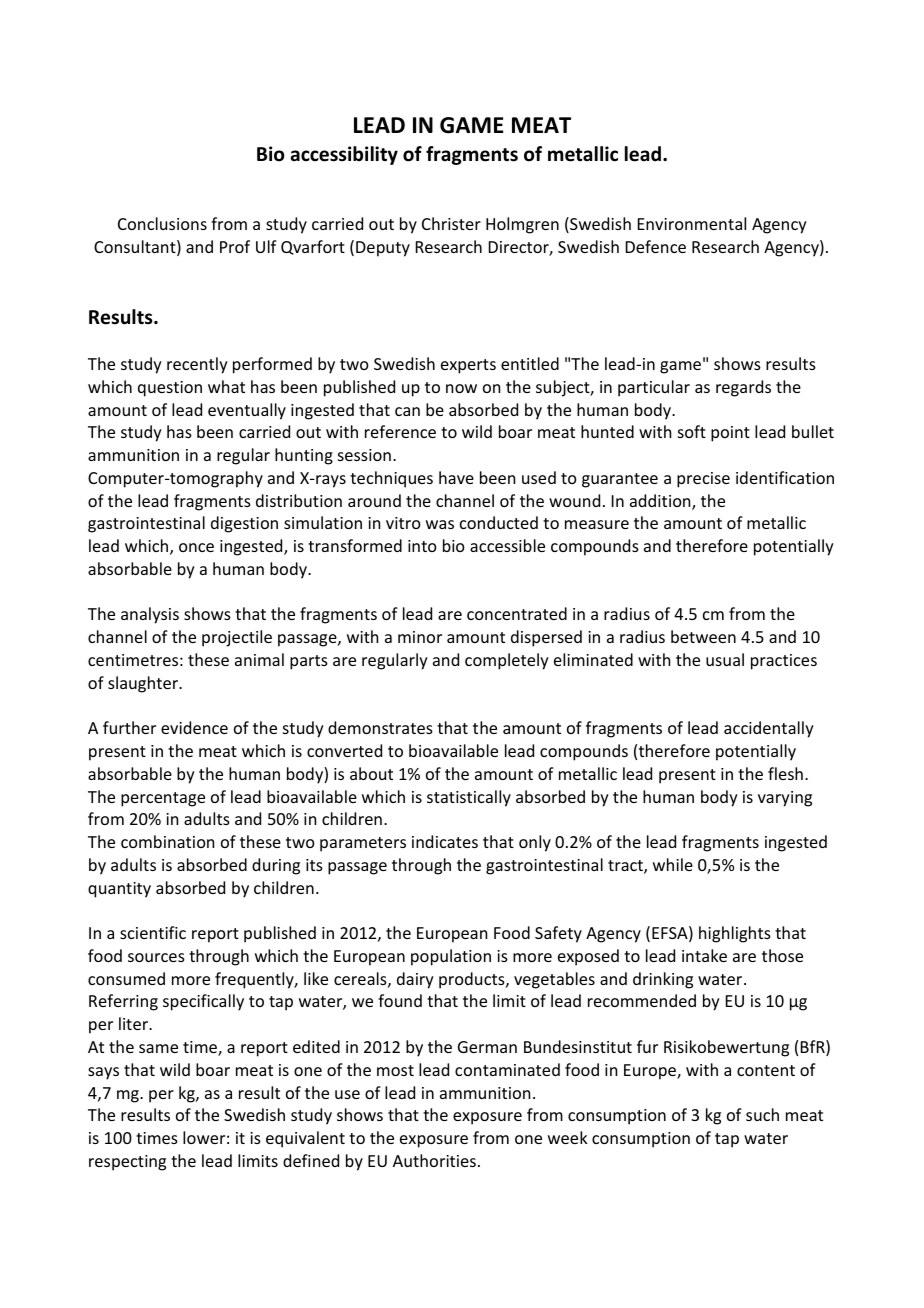 This page has width=924, height=1308. What do you see at coordinates (162, 223) in the page?
I see `Conclusions` at bounding box center [162, 223].
